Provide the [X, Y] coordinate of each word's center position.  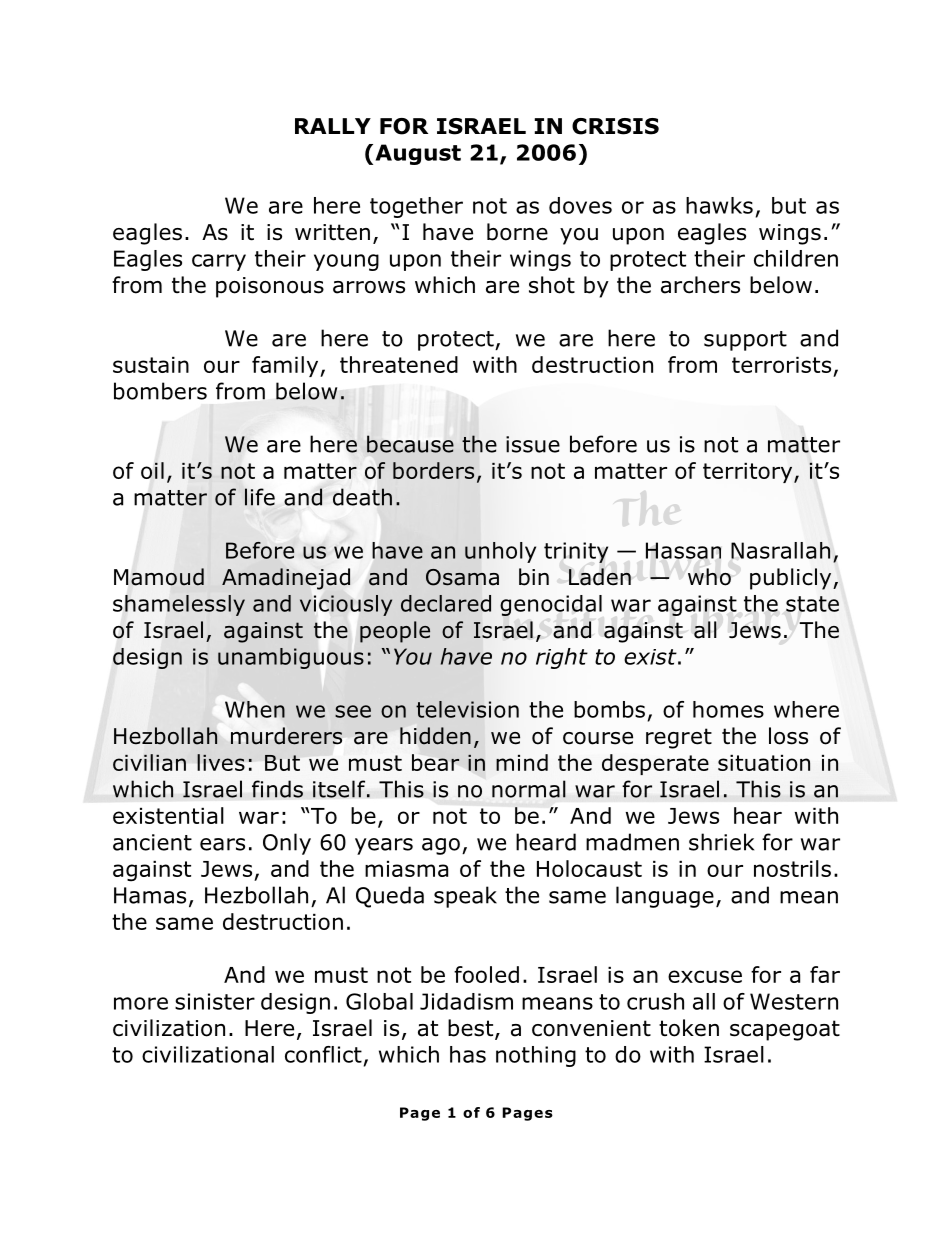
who [709, 577]
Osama [462, 577]
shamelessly [179, 605]
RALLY [333, 126]
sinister [215, 1001]
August [418, 154]
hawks [719, 205]
